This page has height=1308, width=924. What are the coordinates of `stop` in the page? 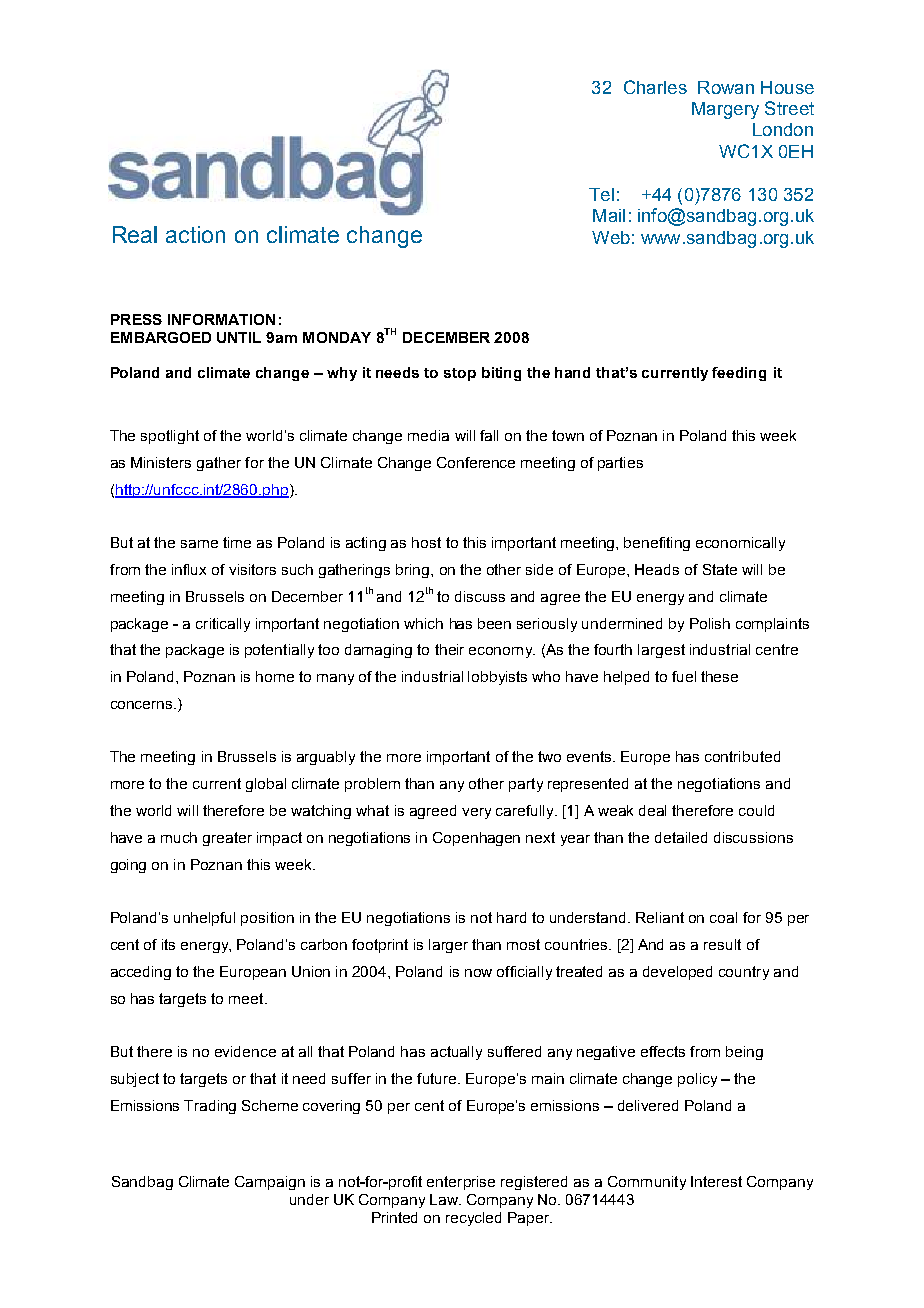 It's located at (460, 374).
